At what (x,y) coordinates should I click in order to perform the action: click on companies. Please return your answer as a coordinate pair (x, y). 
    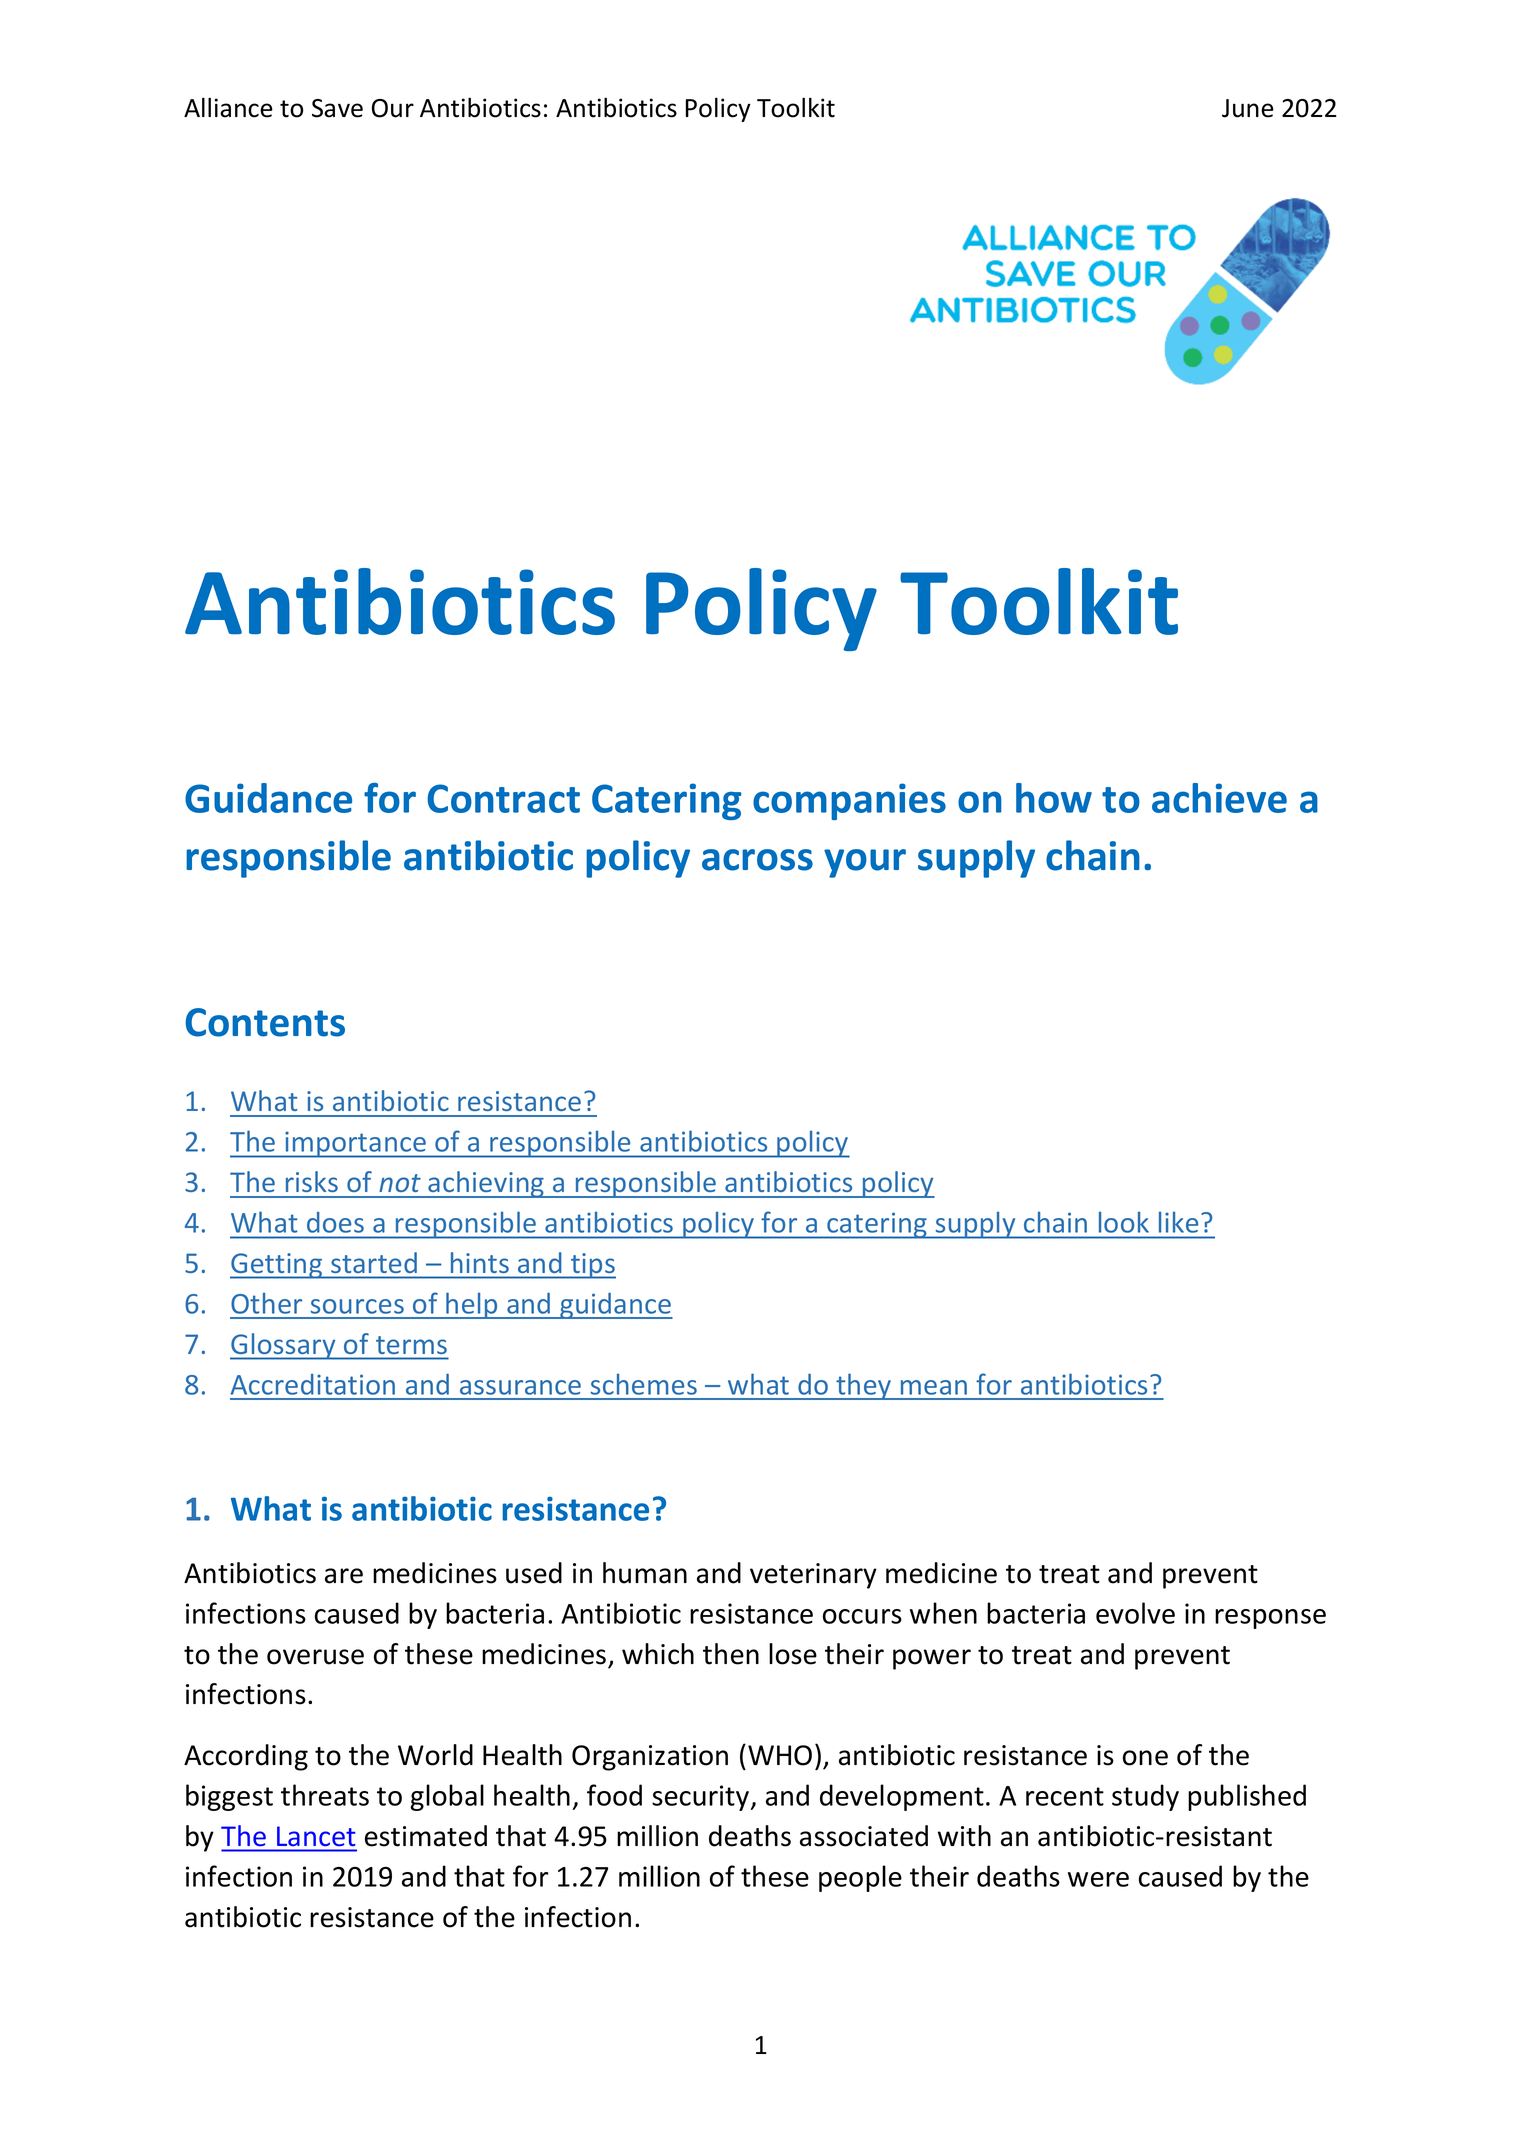
    Looking at the image, I should click on (849, 801).
